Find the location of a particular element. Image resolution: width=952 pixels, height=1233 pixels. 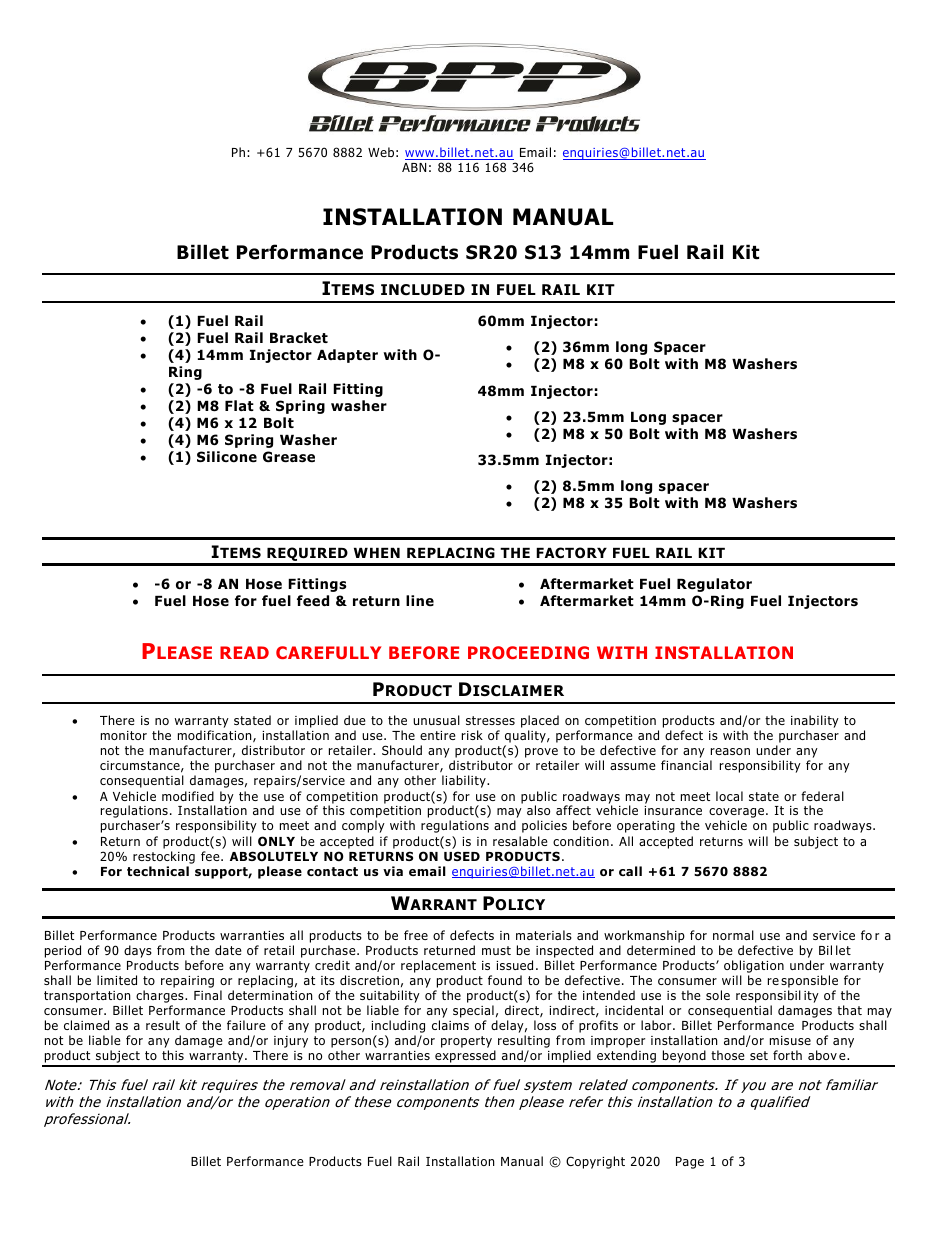

ABN is located at coordinates (414, 167).
